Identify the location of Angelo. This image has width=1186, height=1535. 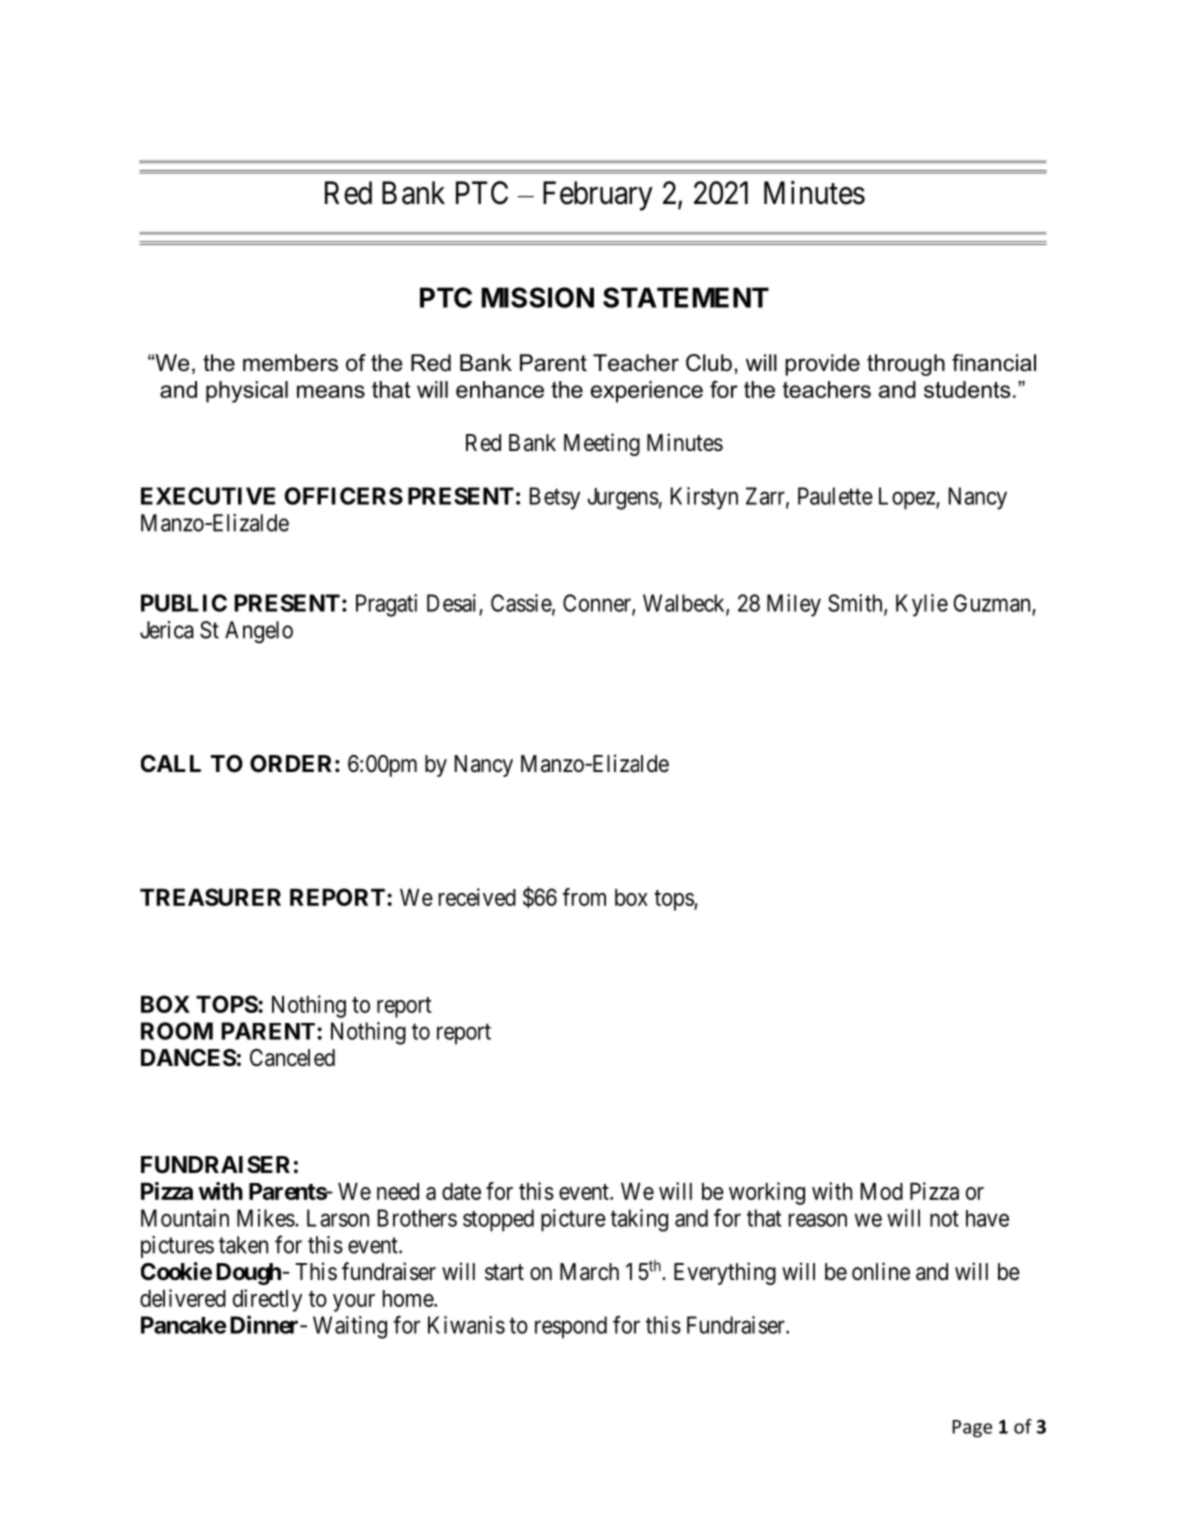
(259, 632).
